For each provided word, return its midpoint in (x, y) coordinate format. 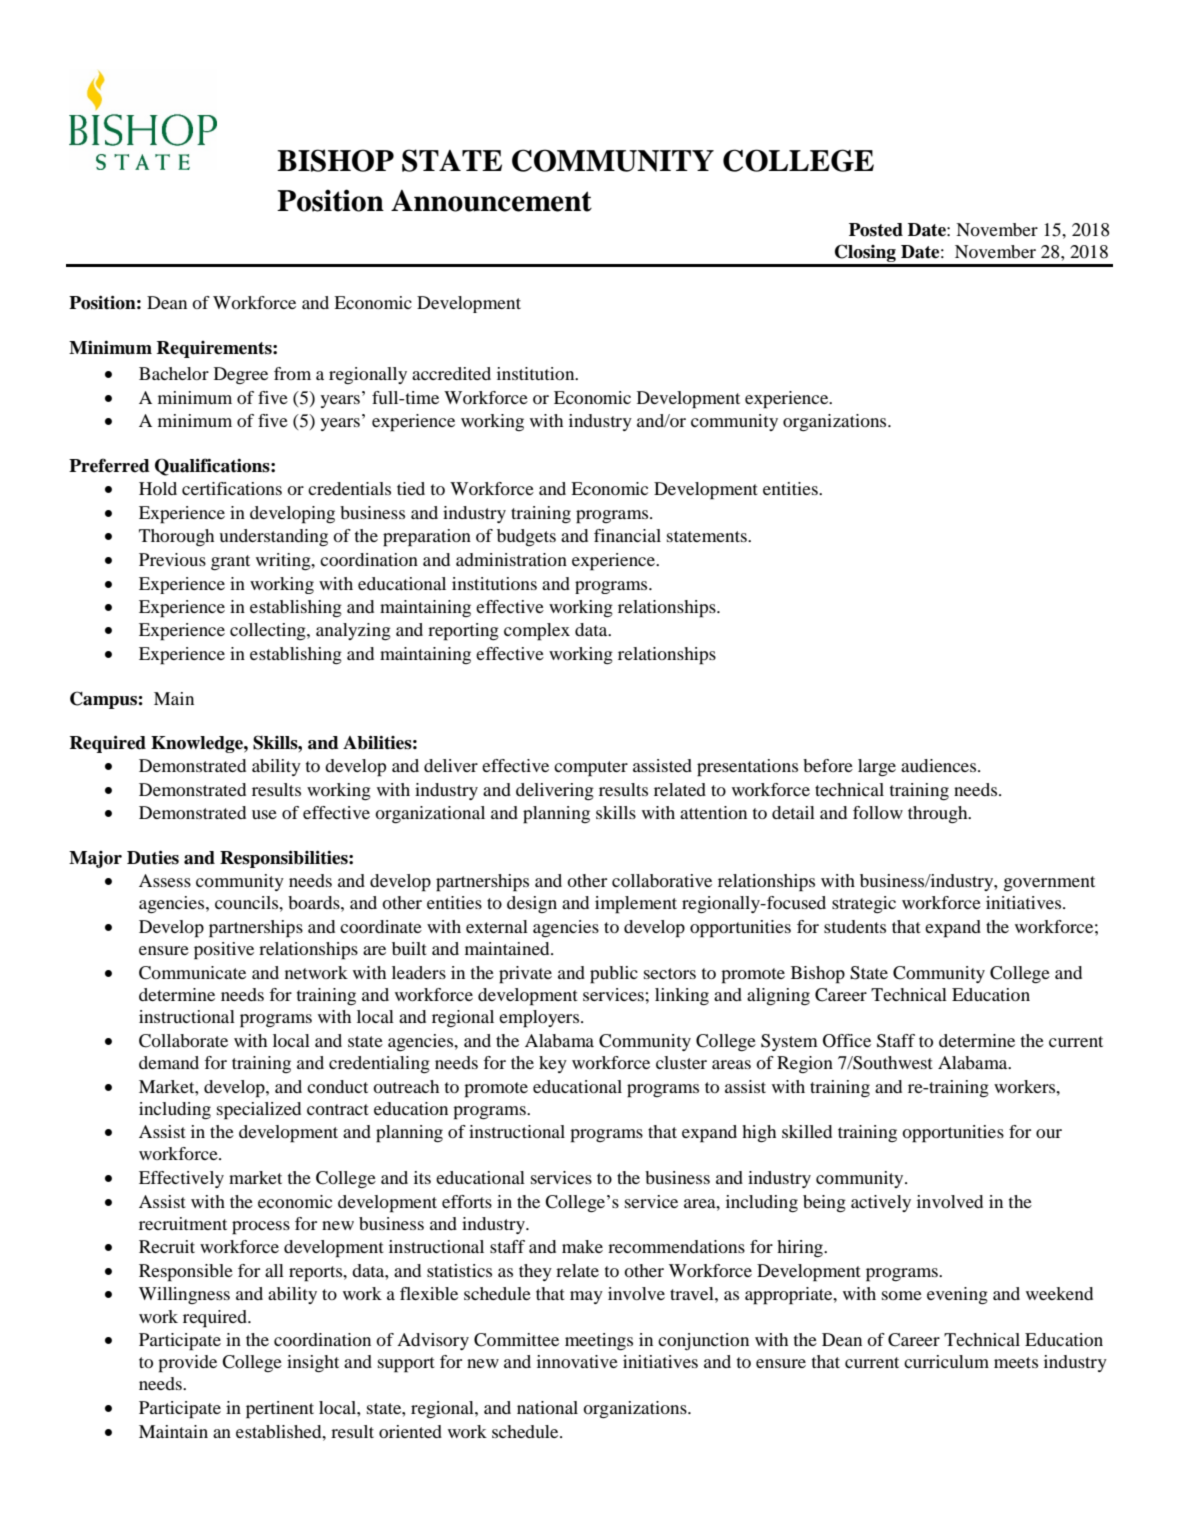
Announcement (491, 201)
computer (591, 769)
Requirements (215, 349)
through (939, 814)
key (553, 1064)
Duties (153, 857)
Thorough (176, 537)
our (1049, 1133)
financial (627, 535)
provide (187, 1364)
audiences (940, 765)
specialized (259, 1111)
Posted (876, 230)
